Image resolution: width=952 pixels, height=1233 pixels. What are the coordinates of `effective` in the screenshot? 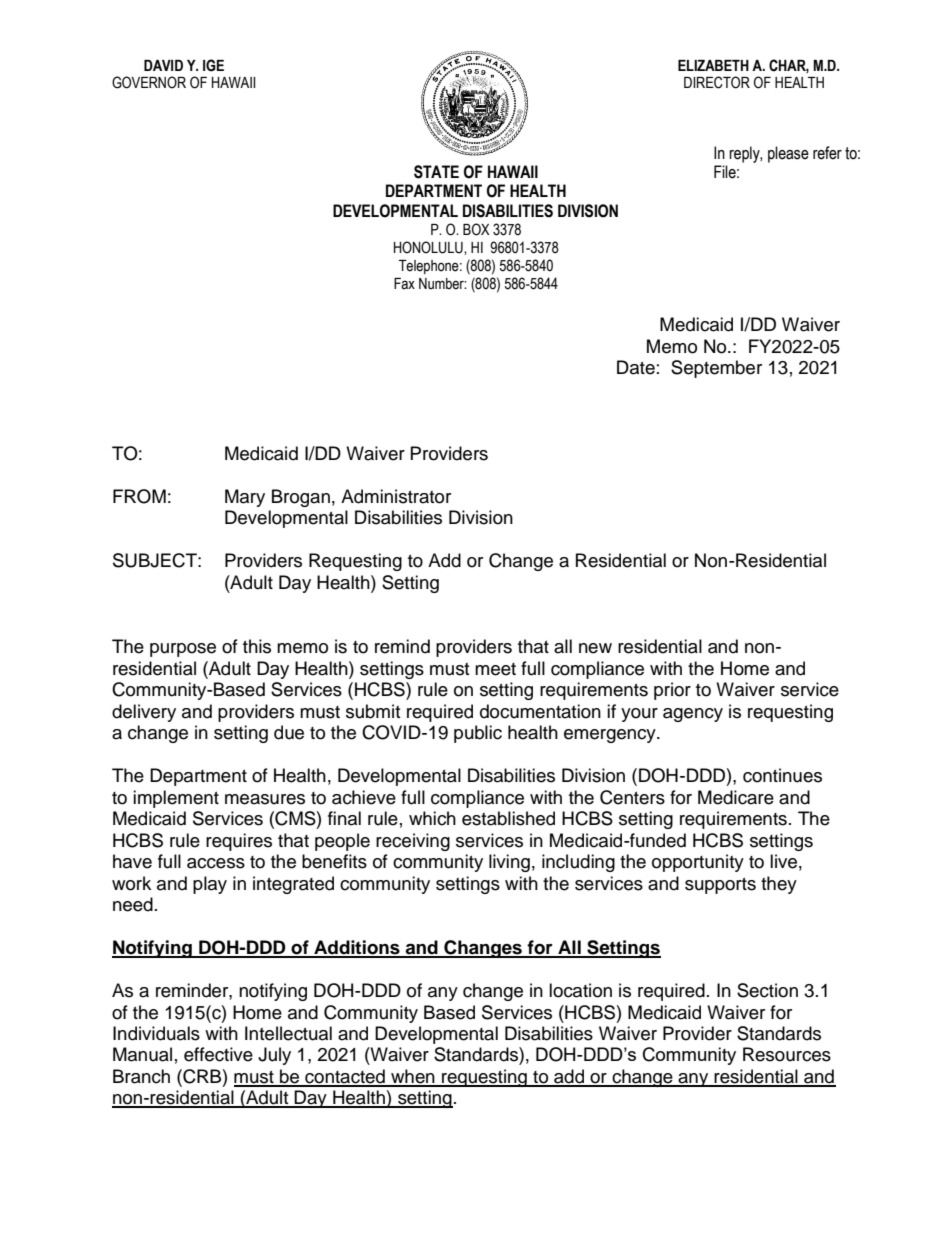 It's located at (218, 1054).
